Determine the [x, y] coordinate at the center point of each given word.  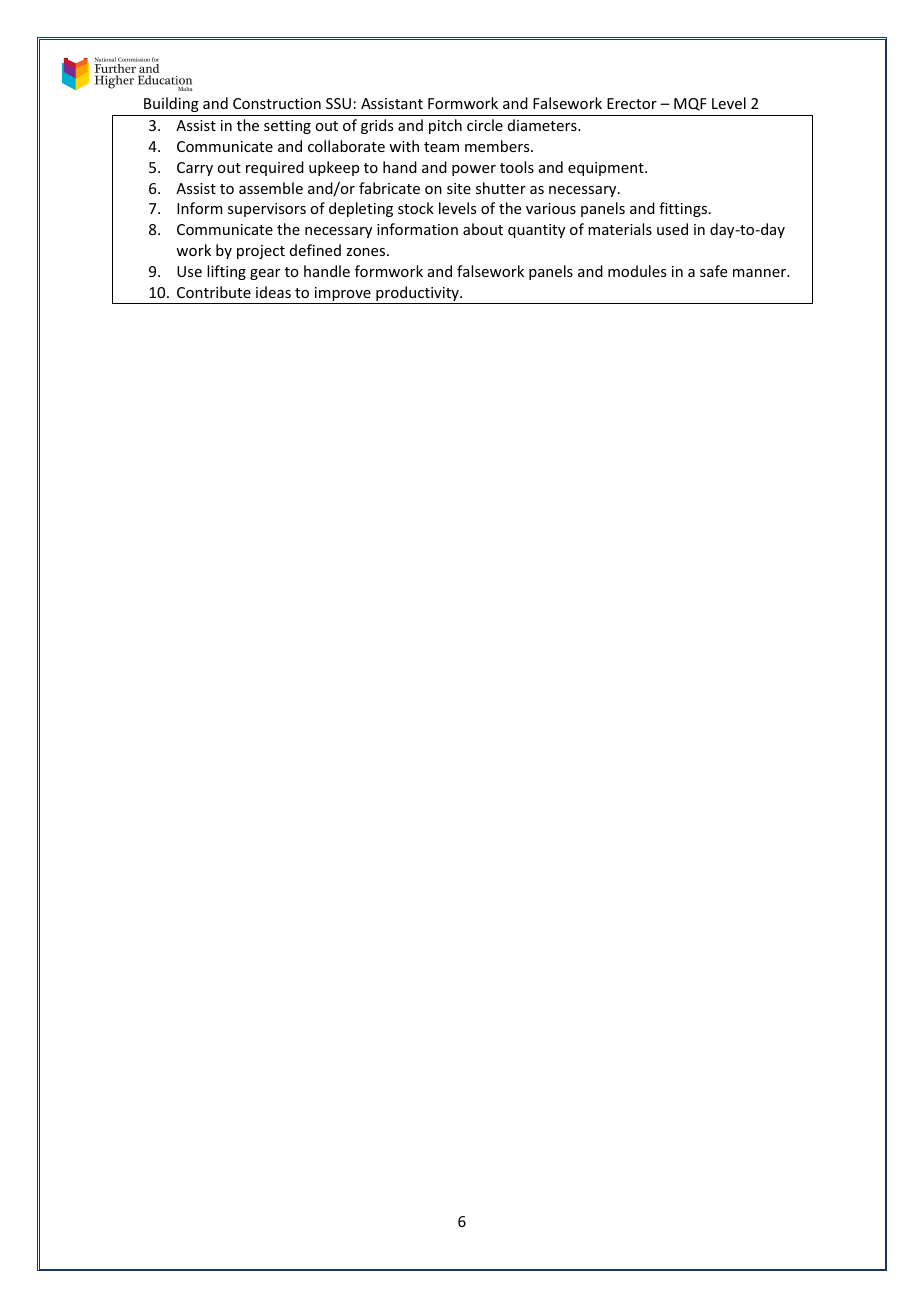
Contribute [214, 292]
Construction [277, 103]
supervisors [267, 210]
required [275, 168]
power [474, 170]
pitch [445, 126]
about [483, 229]
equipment [607, 169]
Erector [632, 103]
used [672, 229]
